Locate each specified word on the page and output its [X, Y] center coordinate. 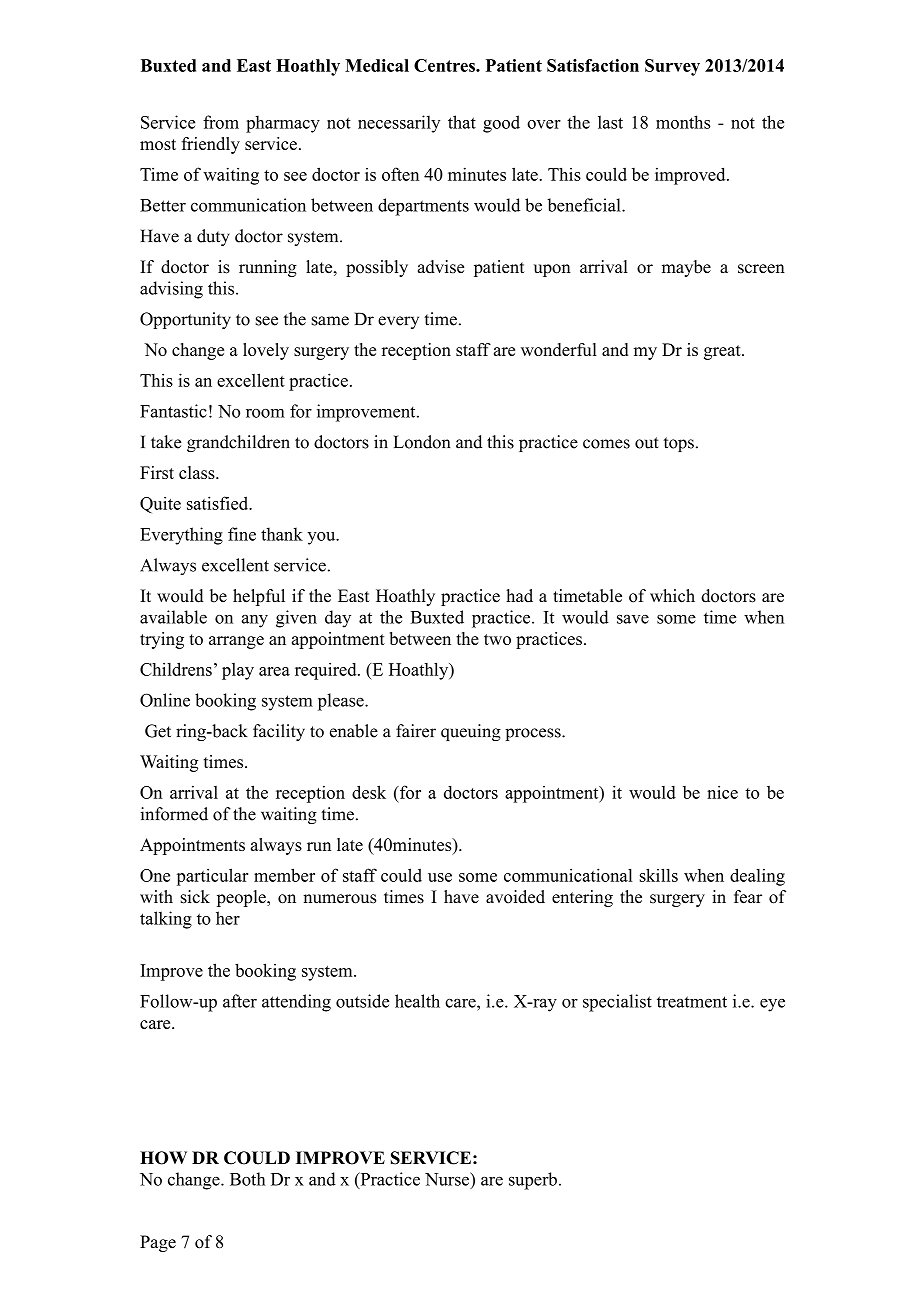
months [683, 122]
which [672, 596]
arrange [236, 642]
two [497, 639]
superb [533, 1181]
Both [248, 1179]
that [462, 122]
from [221, 122]
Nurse [448, 1179]
